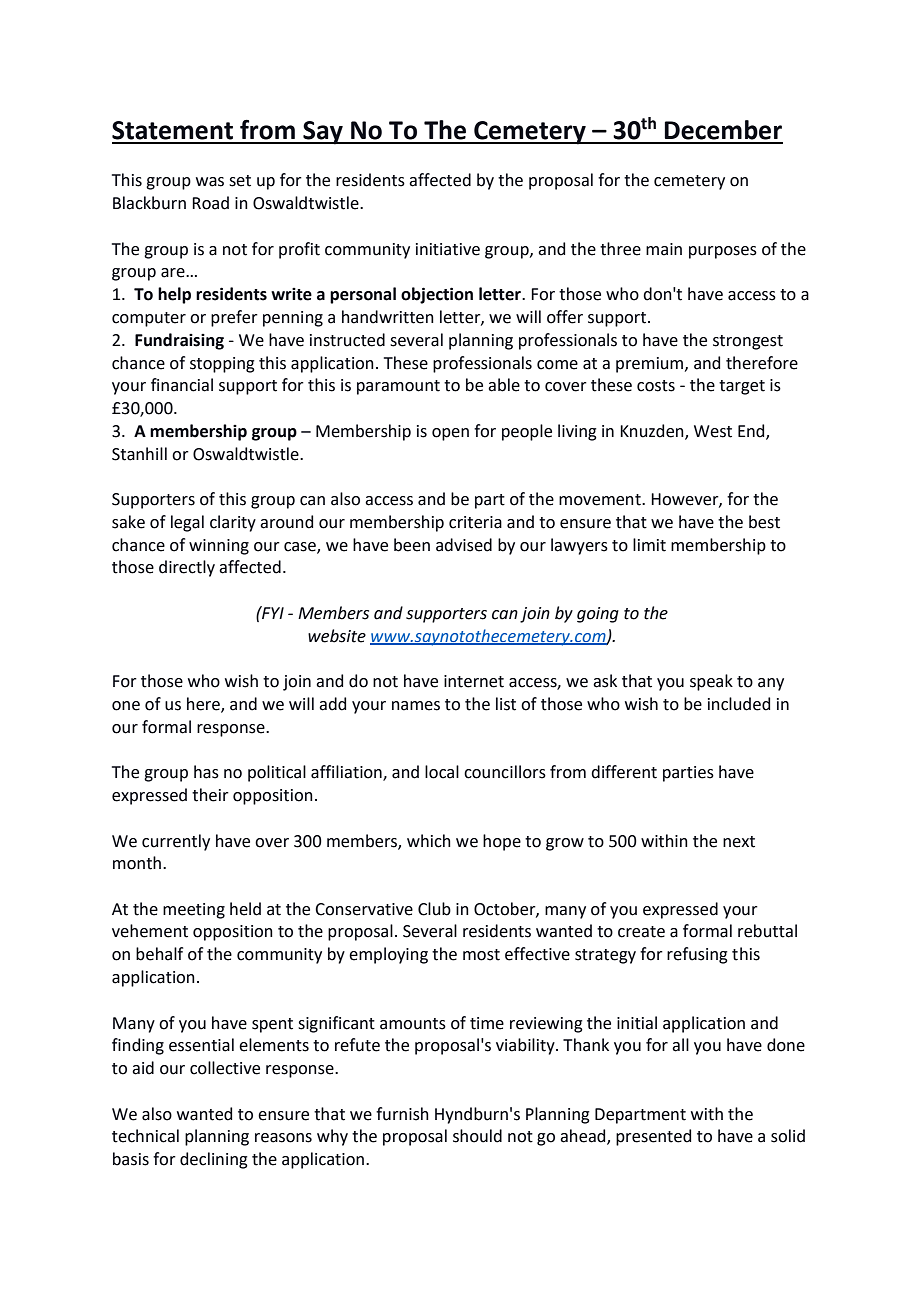 This screenshot has width=924, height=1308. I want to click on should, so click(477, 1136).
